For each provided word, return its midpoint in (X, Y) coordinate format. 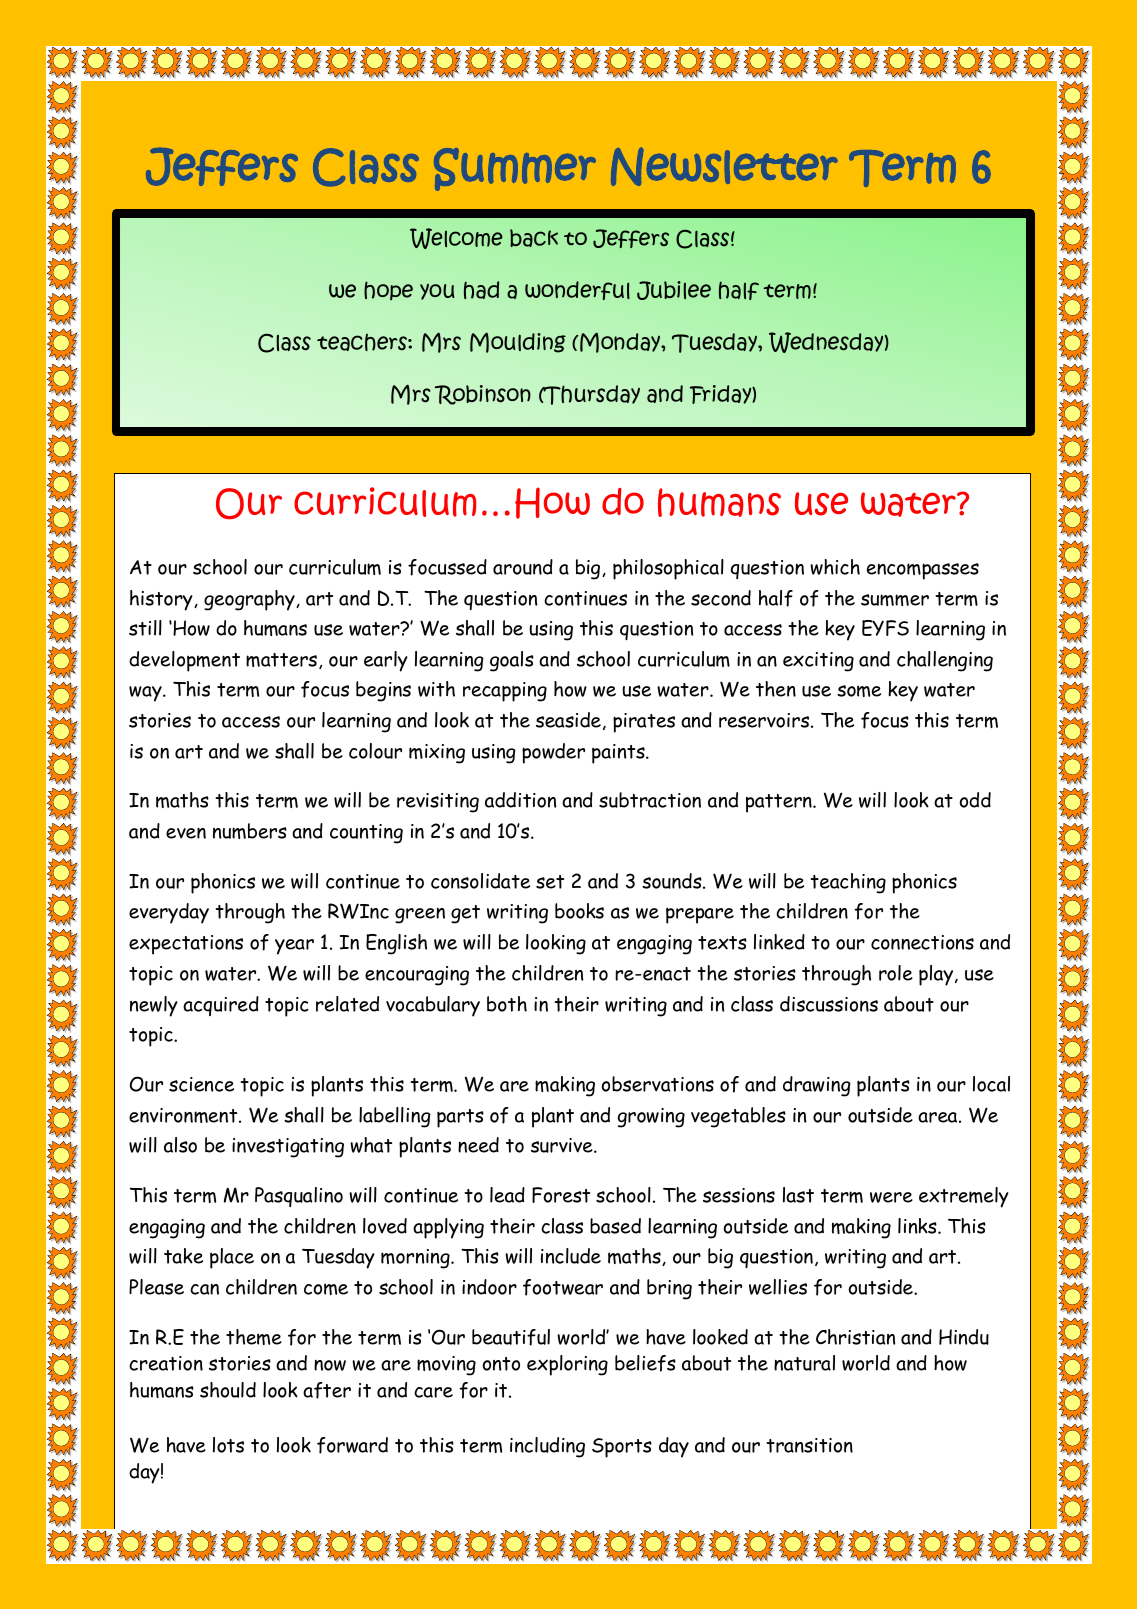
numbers (250, 831)
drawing (817, 1086)
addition (520, 800)
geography (250, 600)
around (523, 567)
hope (388, 290)
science (201, 1084)
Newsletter (724, 166)
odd (975, 800)
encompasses (923, 571)
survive (563, 1145)
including (547, 1447)
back (534, 238)
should (228, 1390)
